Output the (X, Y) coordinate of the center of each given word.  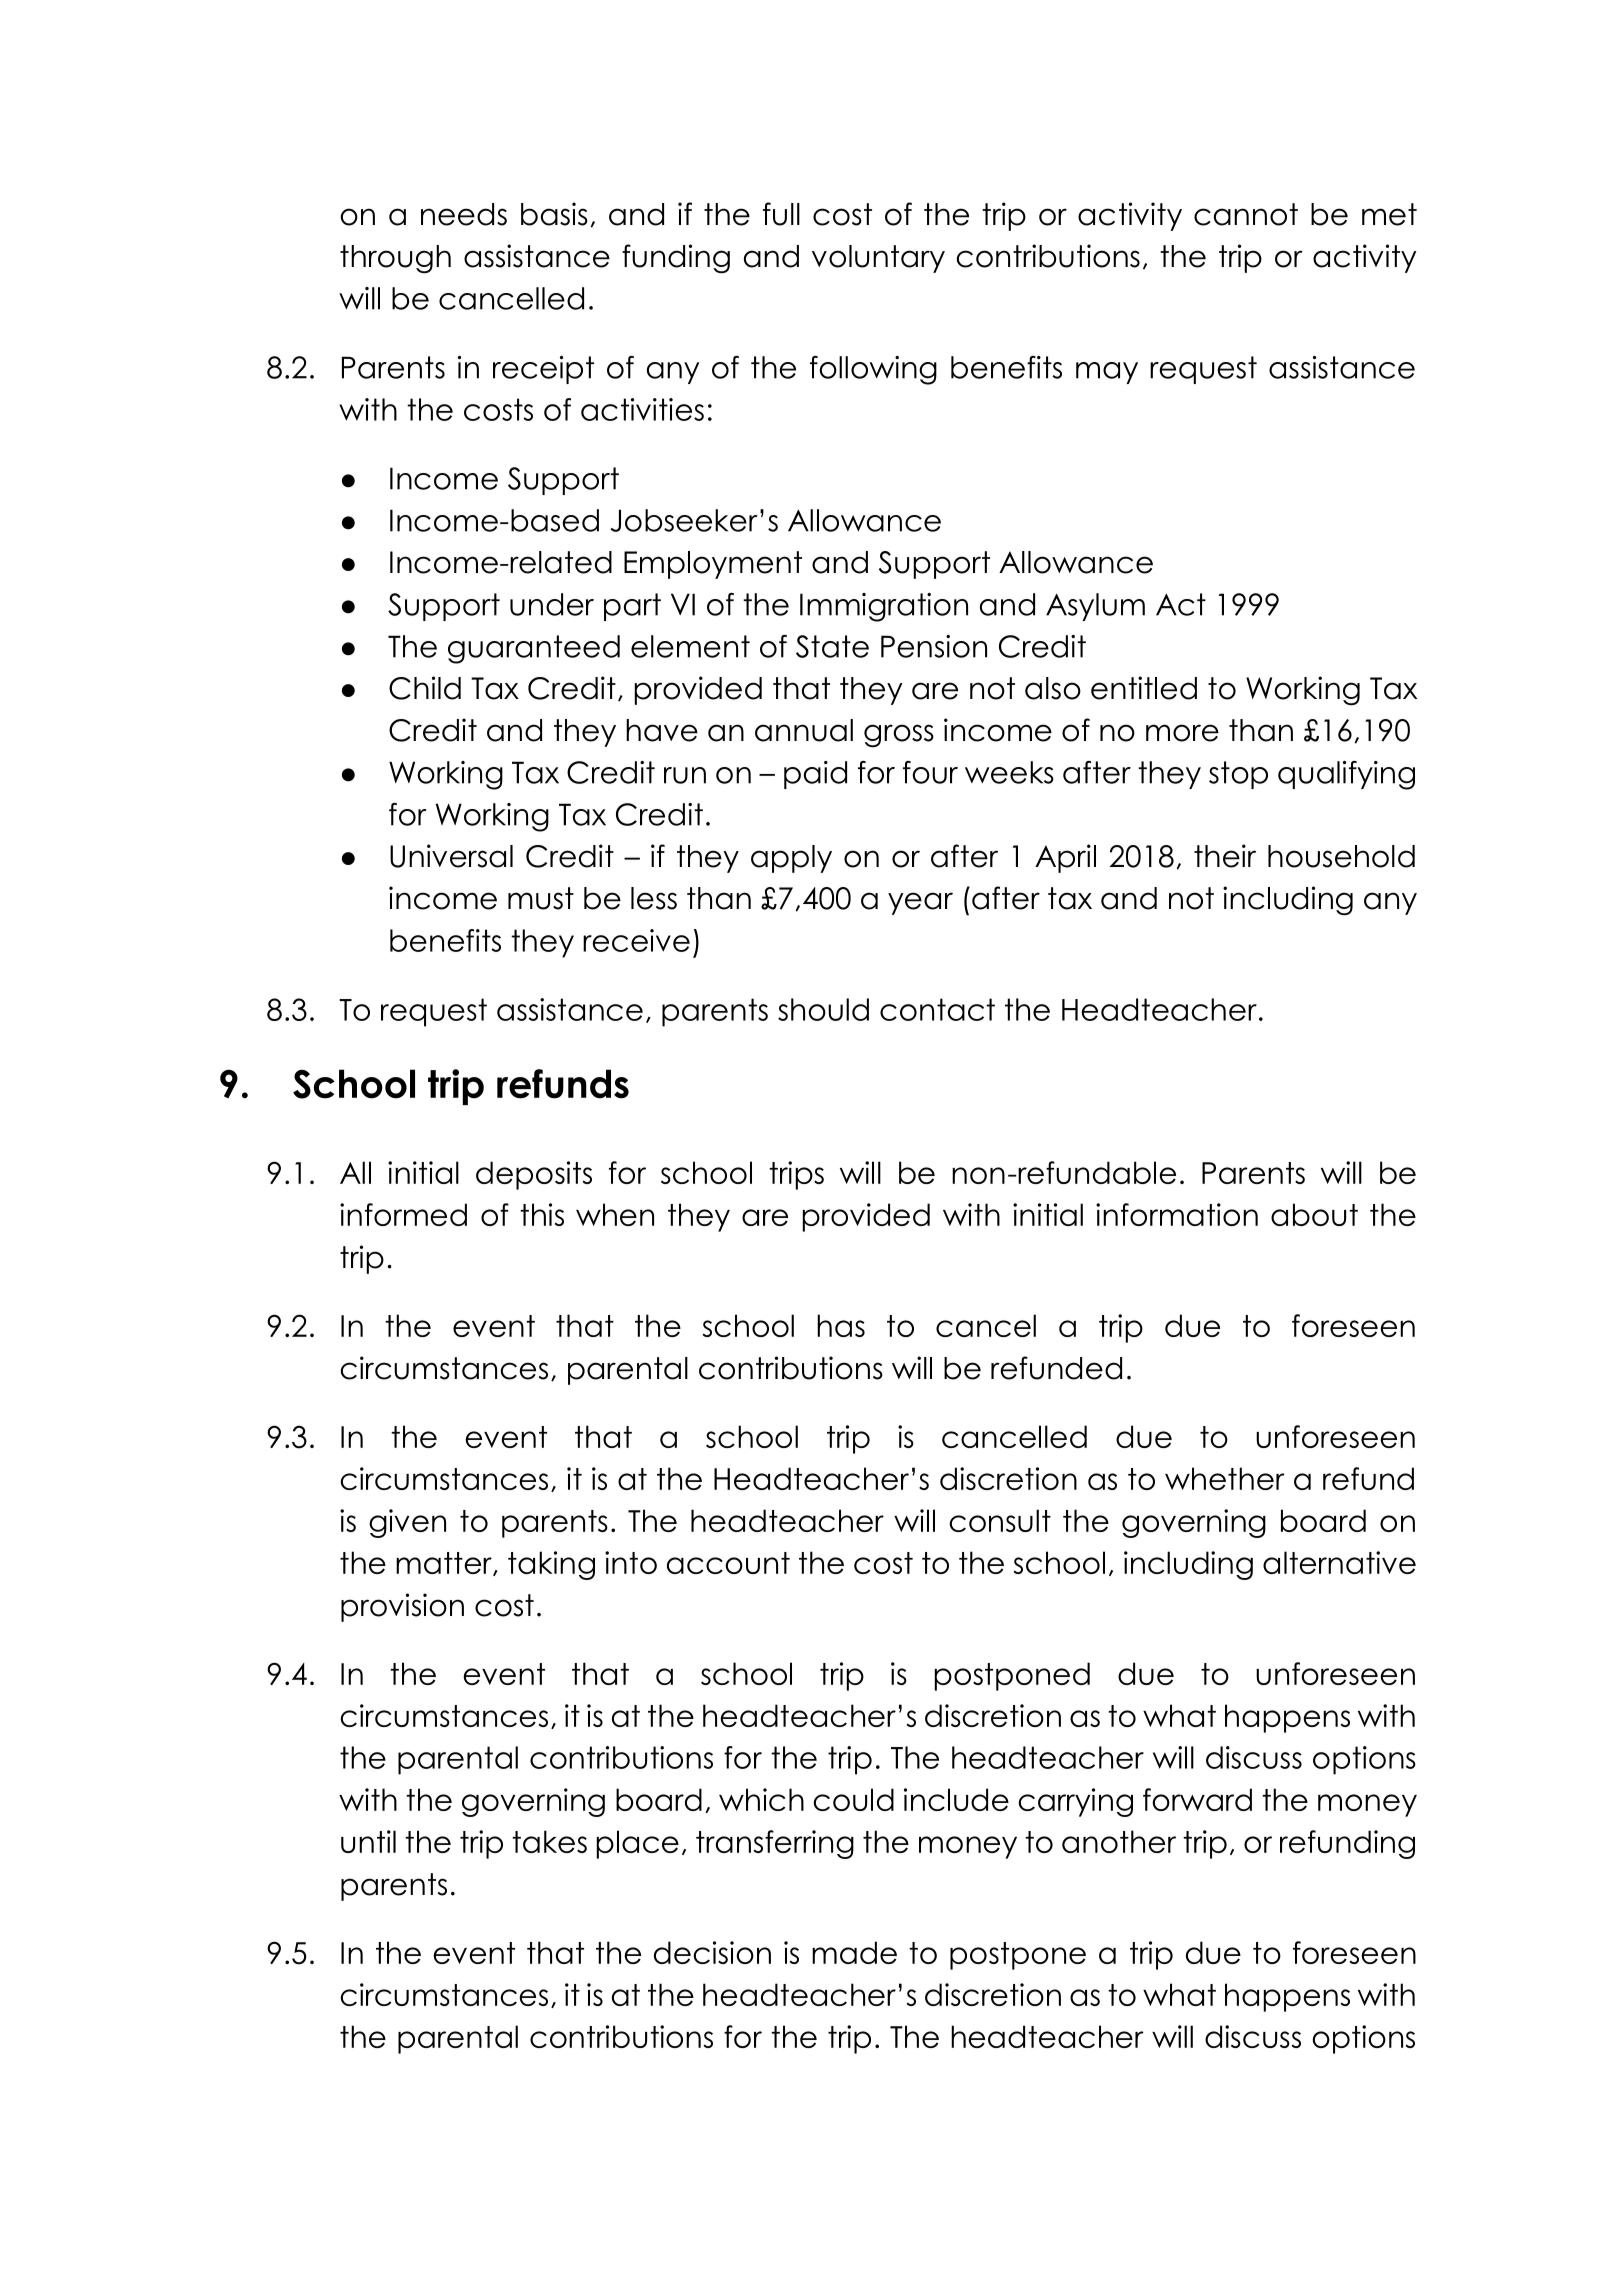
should (823, 1009)
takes (549, 1841)
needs (464, 214)
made (854, 1952)
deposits (534, 1175)
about (1314, 1214)
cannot (1246, 214)
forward (1197, 1799)
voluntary (878, 259)
